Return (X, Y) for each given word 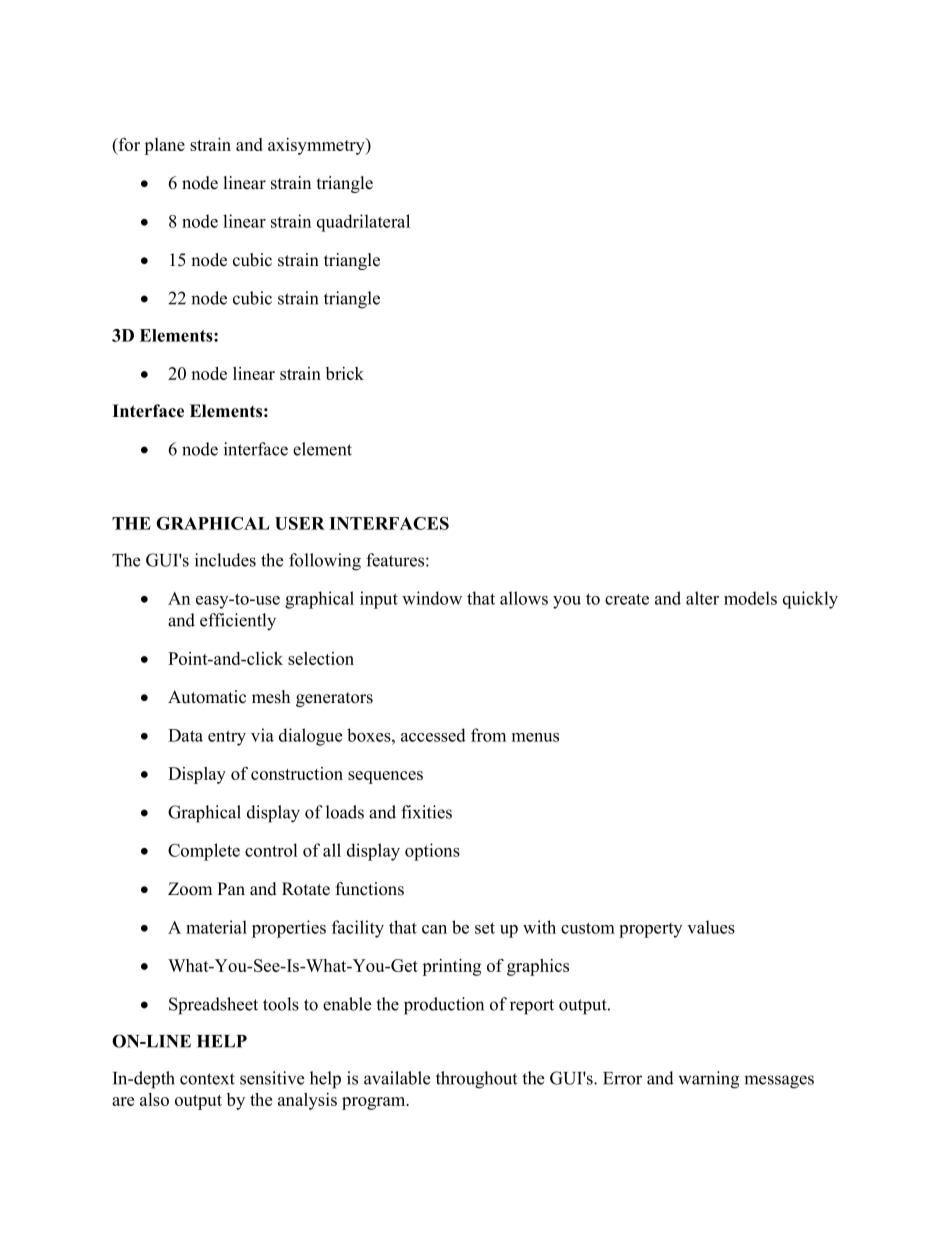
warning (708, 1080)
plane (164, 146)
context (207, 1079)
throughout (476, 1080)
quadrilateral (363, 223)
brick (345, 373)
